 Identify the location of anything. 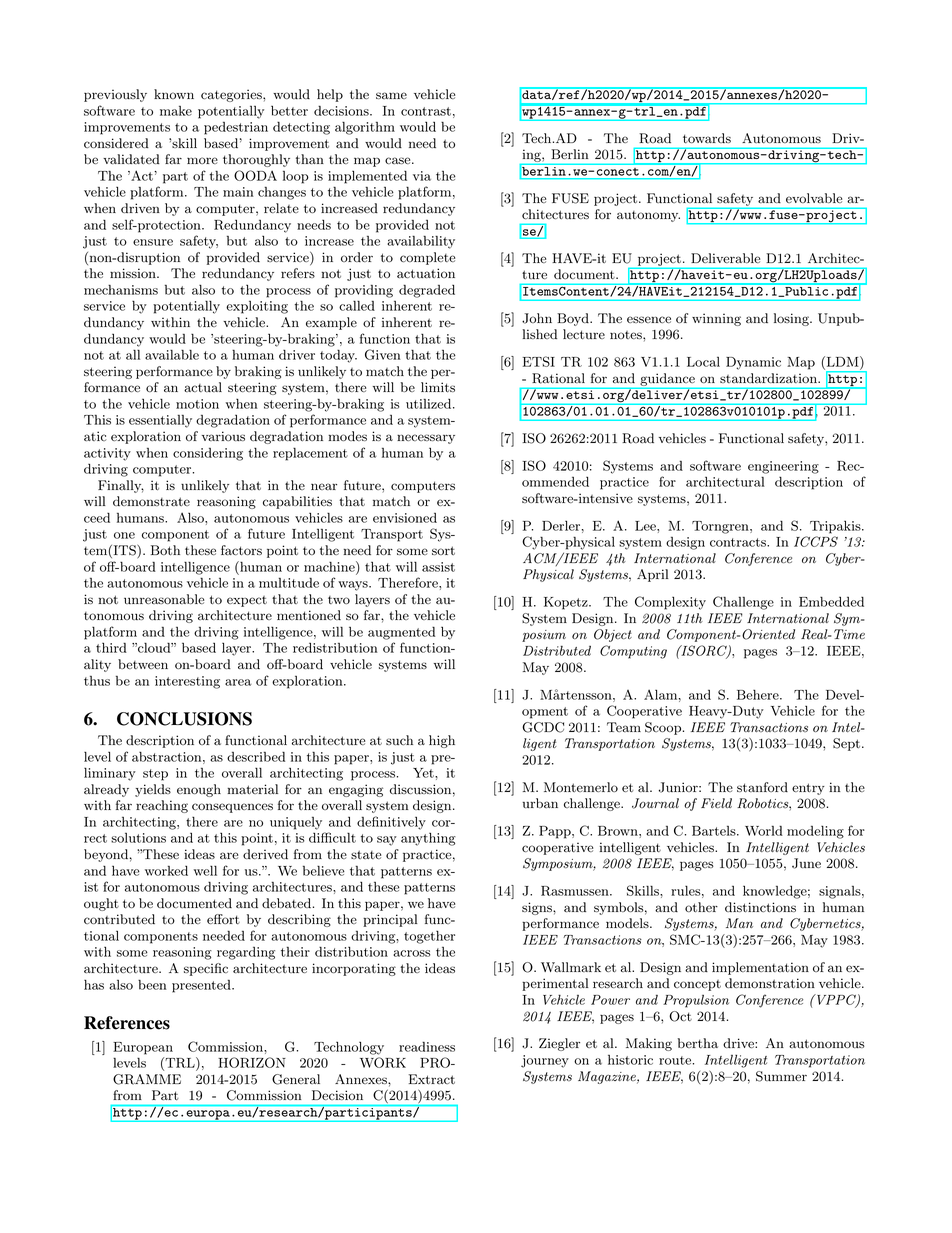
(428, 839).
